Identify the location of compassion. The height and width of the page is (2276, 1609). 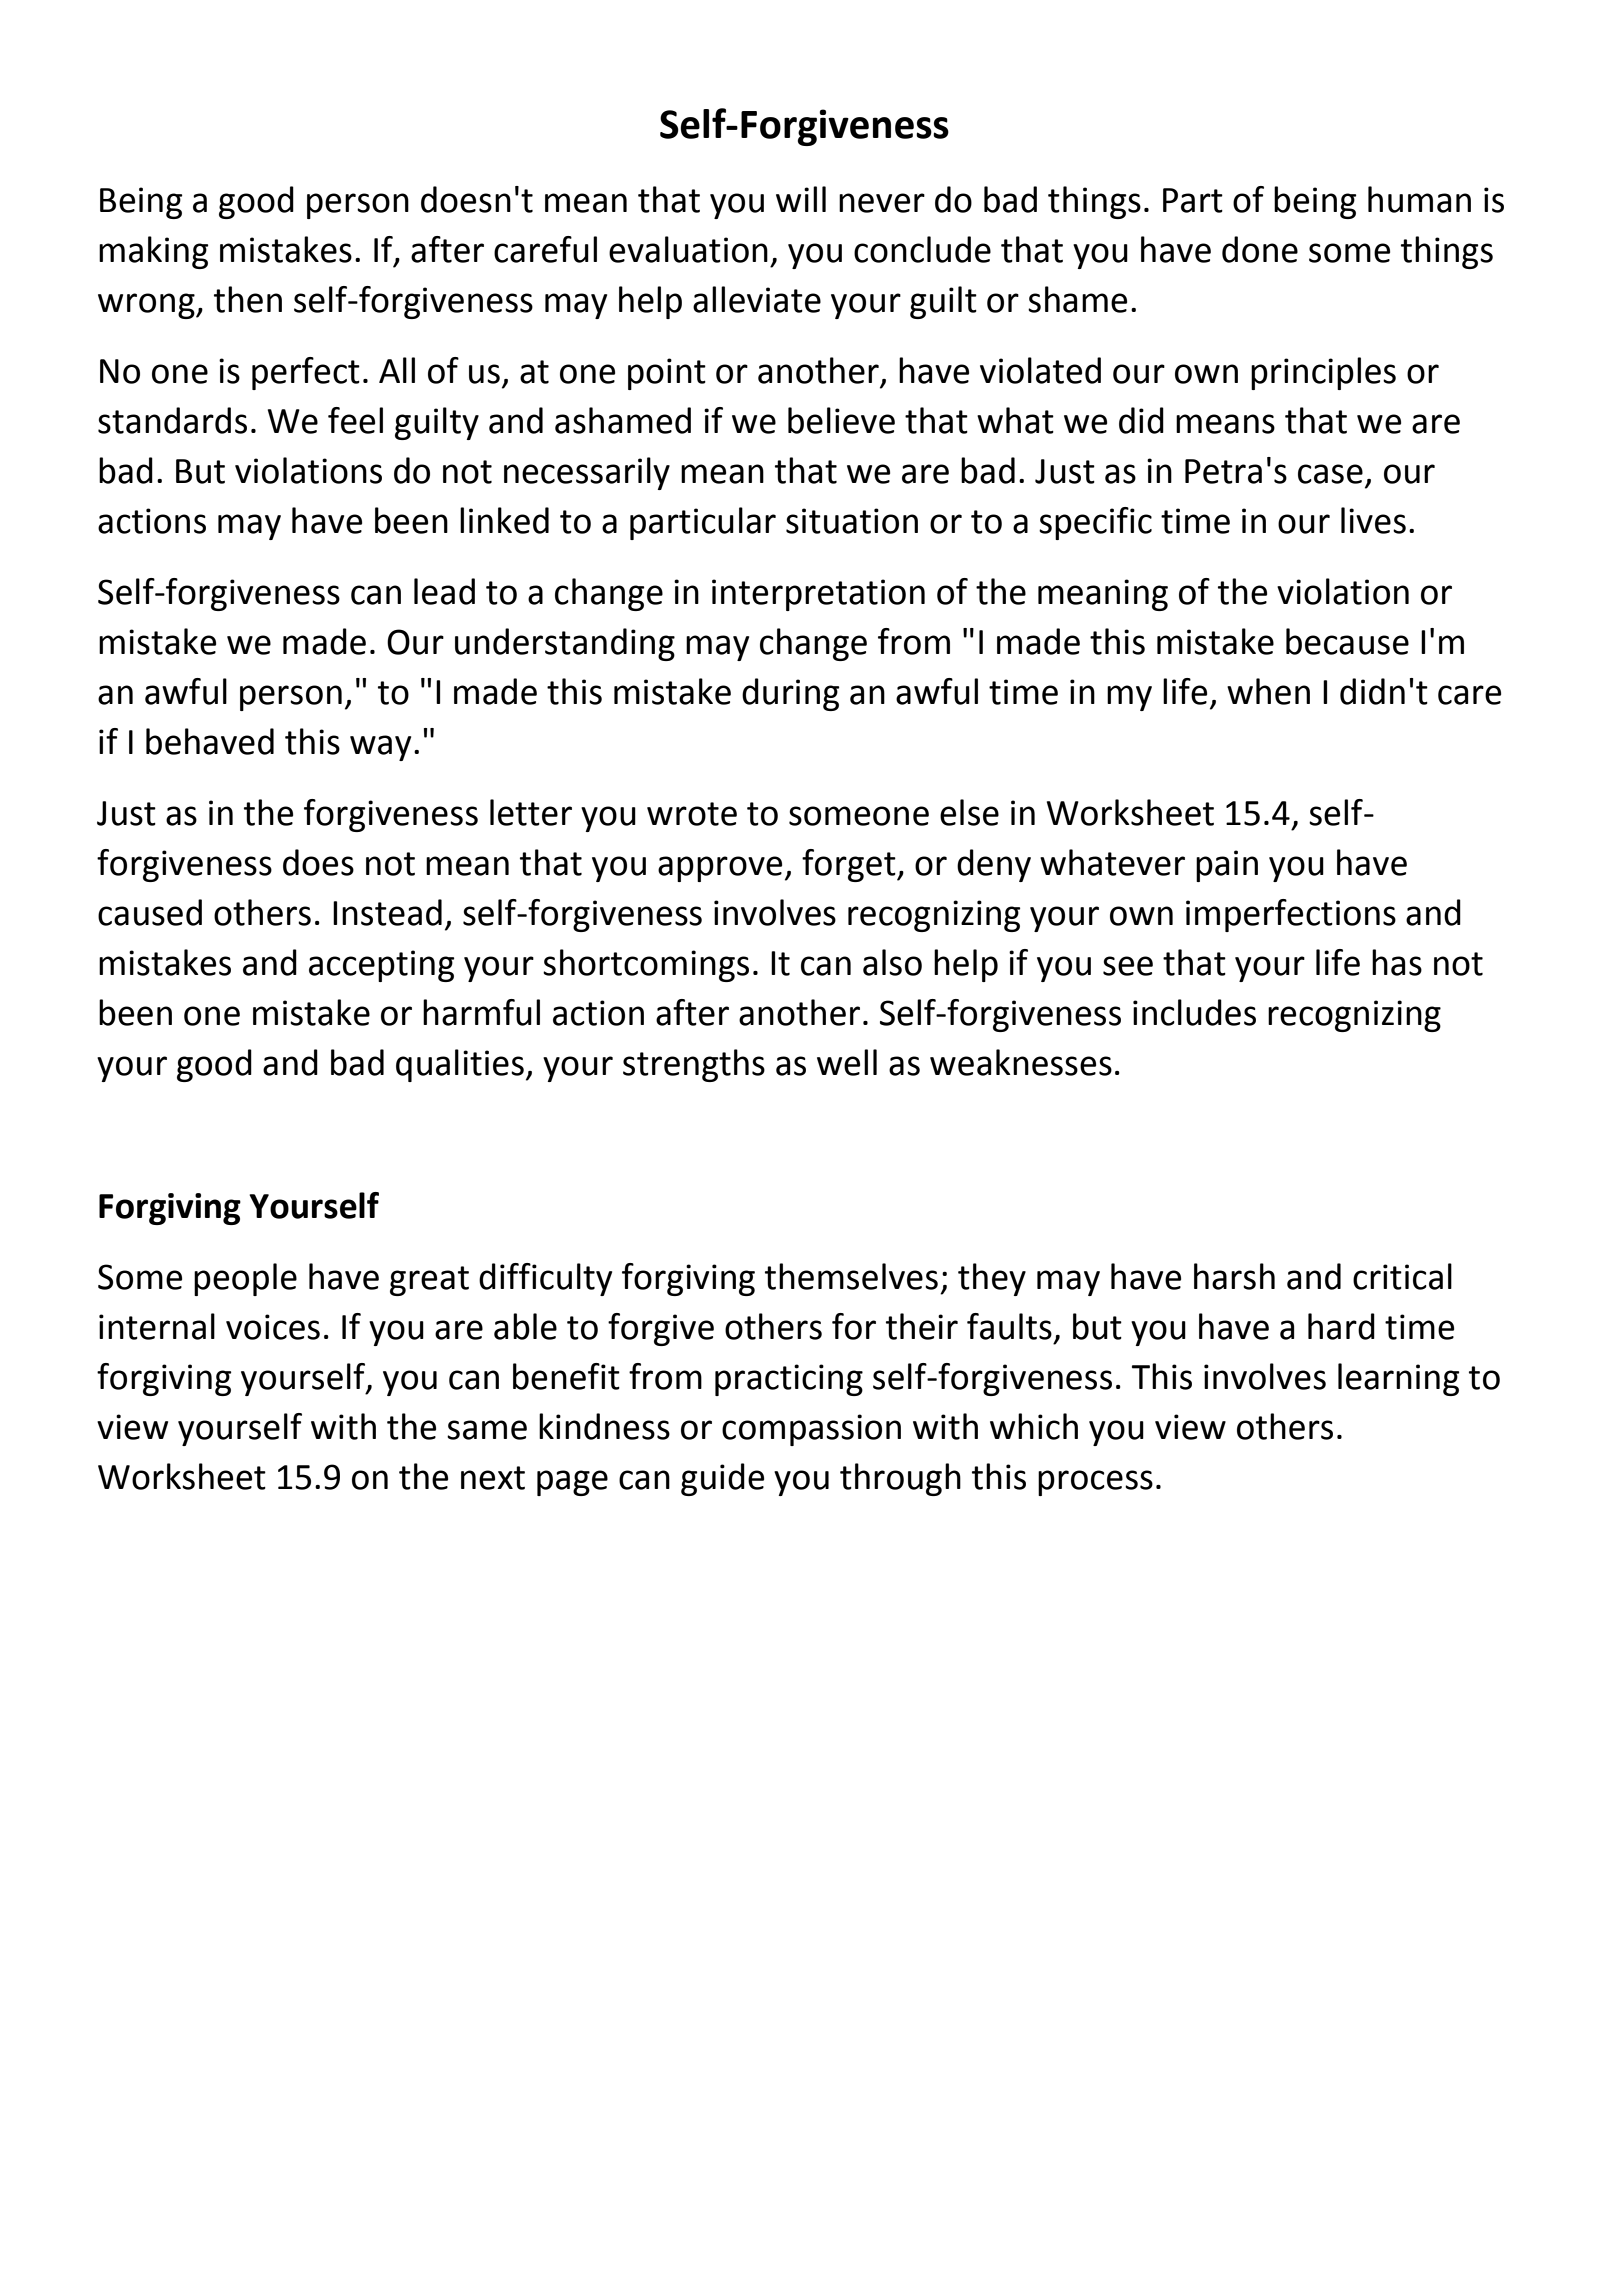
(811, 1430).
